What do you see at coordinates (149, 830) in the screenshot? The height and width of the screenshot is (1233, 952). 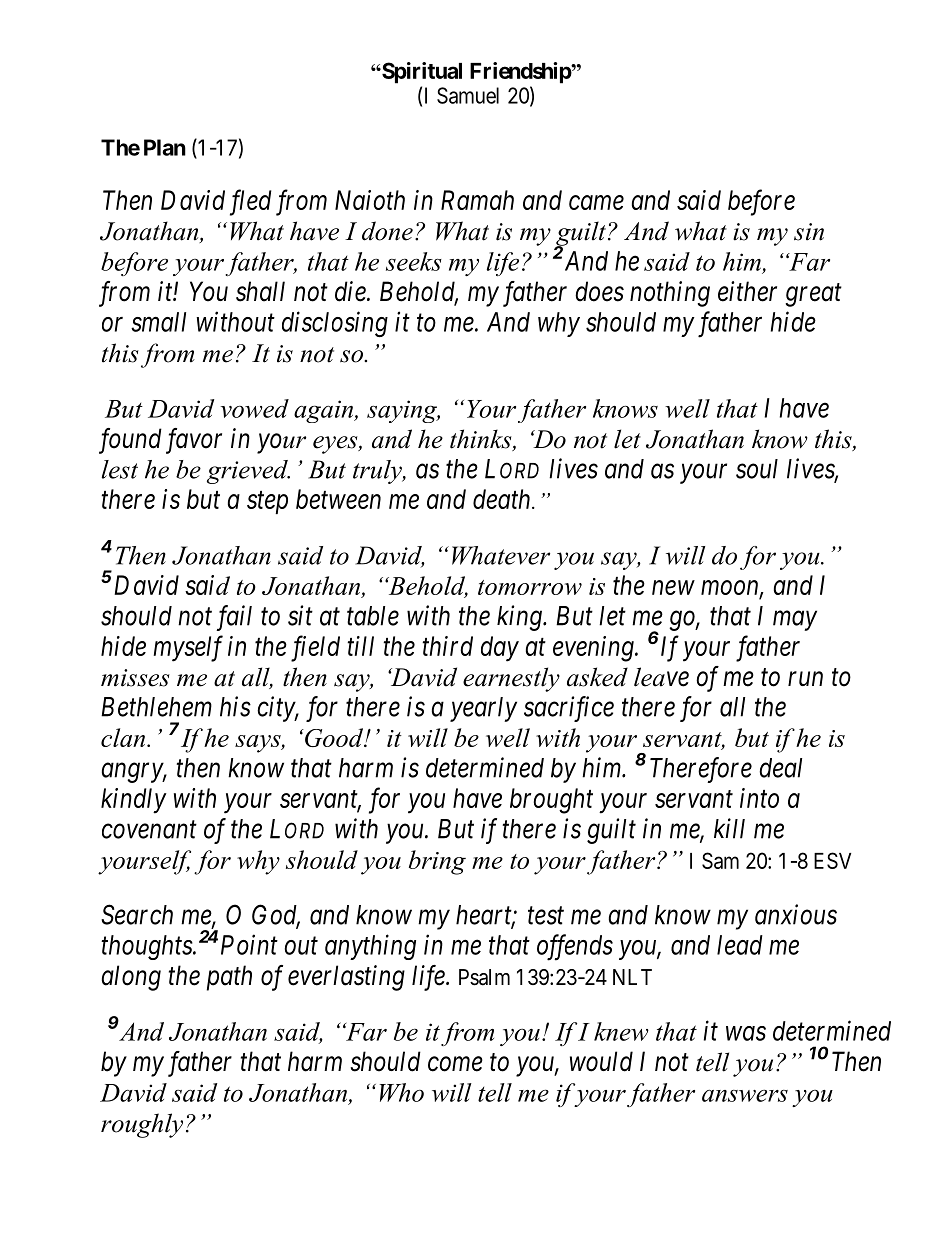 I see `covenant` at bounding box center [149, 830].
